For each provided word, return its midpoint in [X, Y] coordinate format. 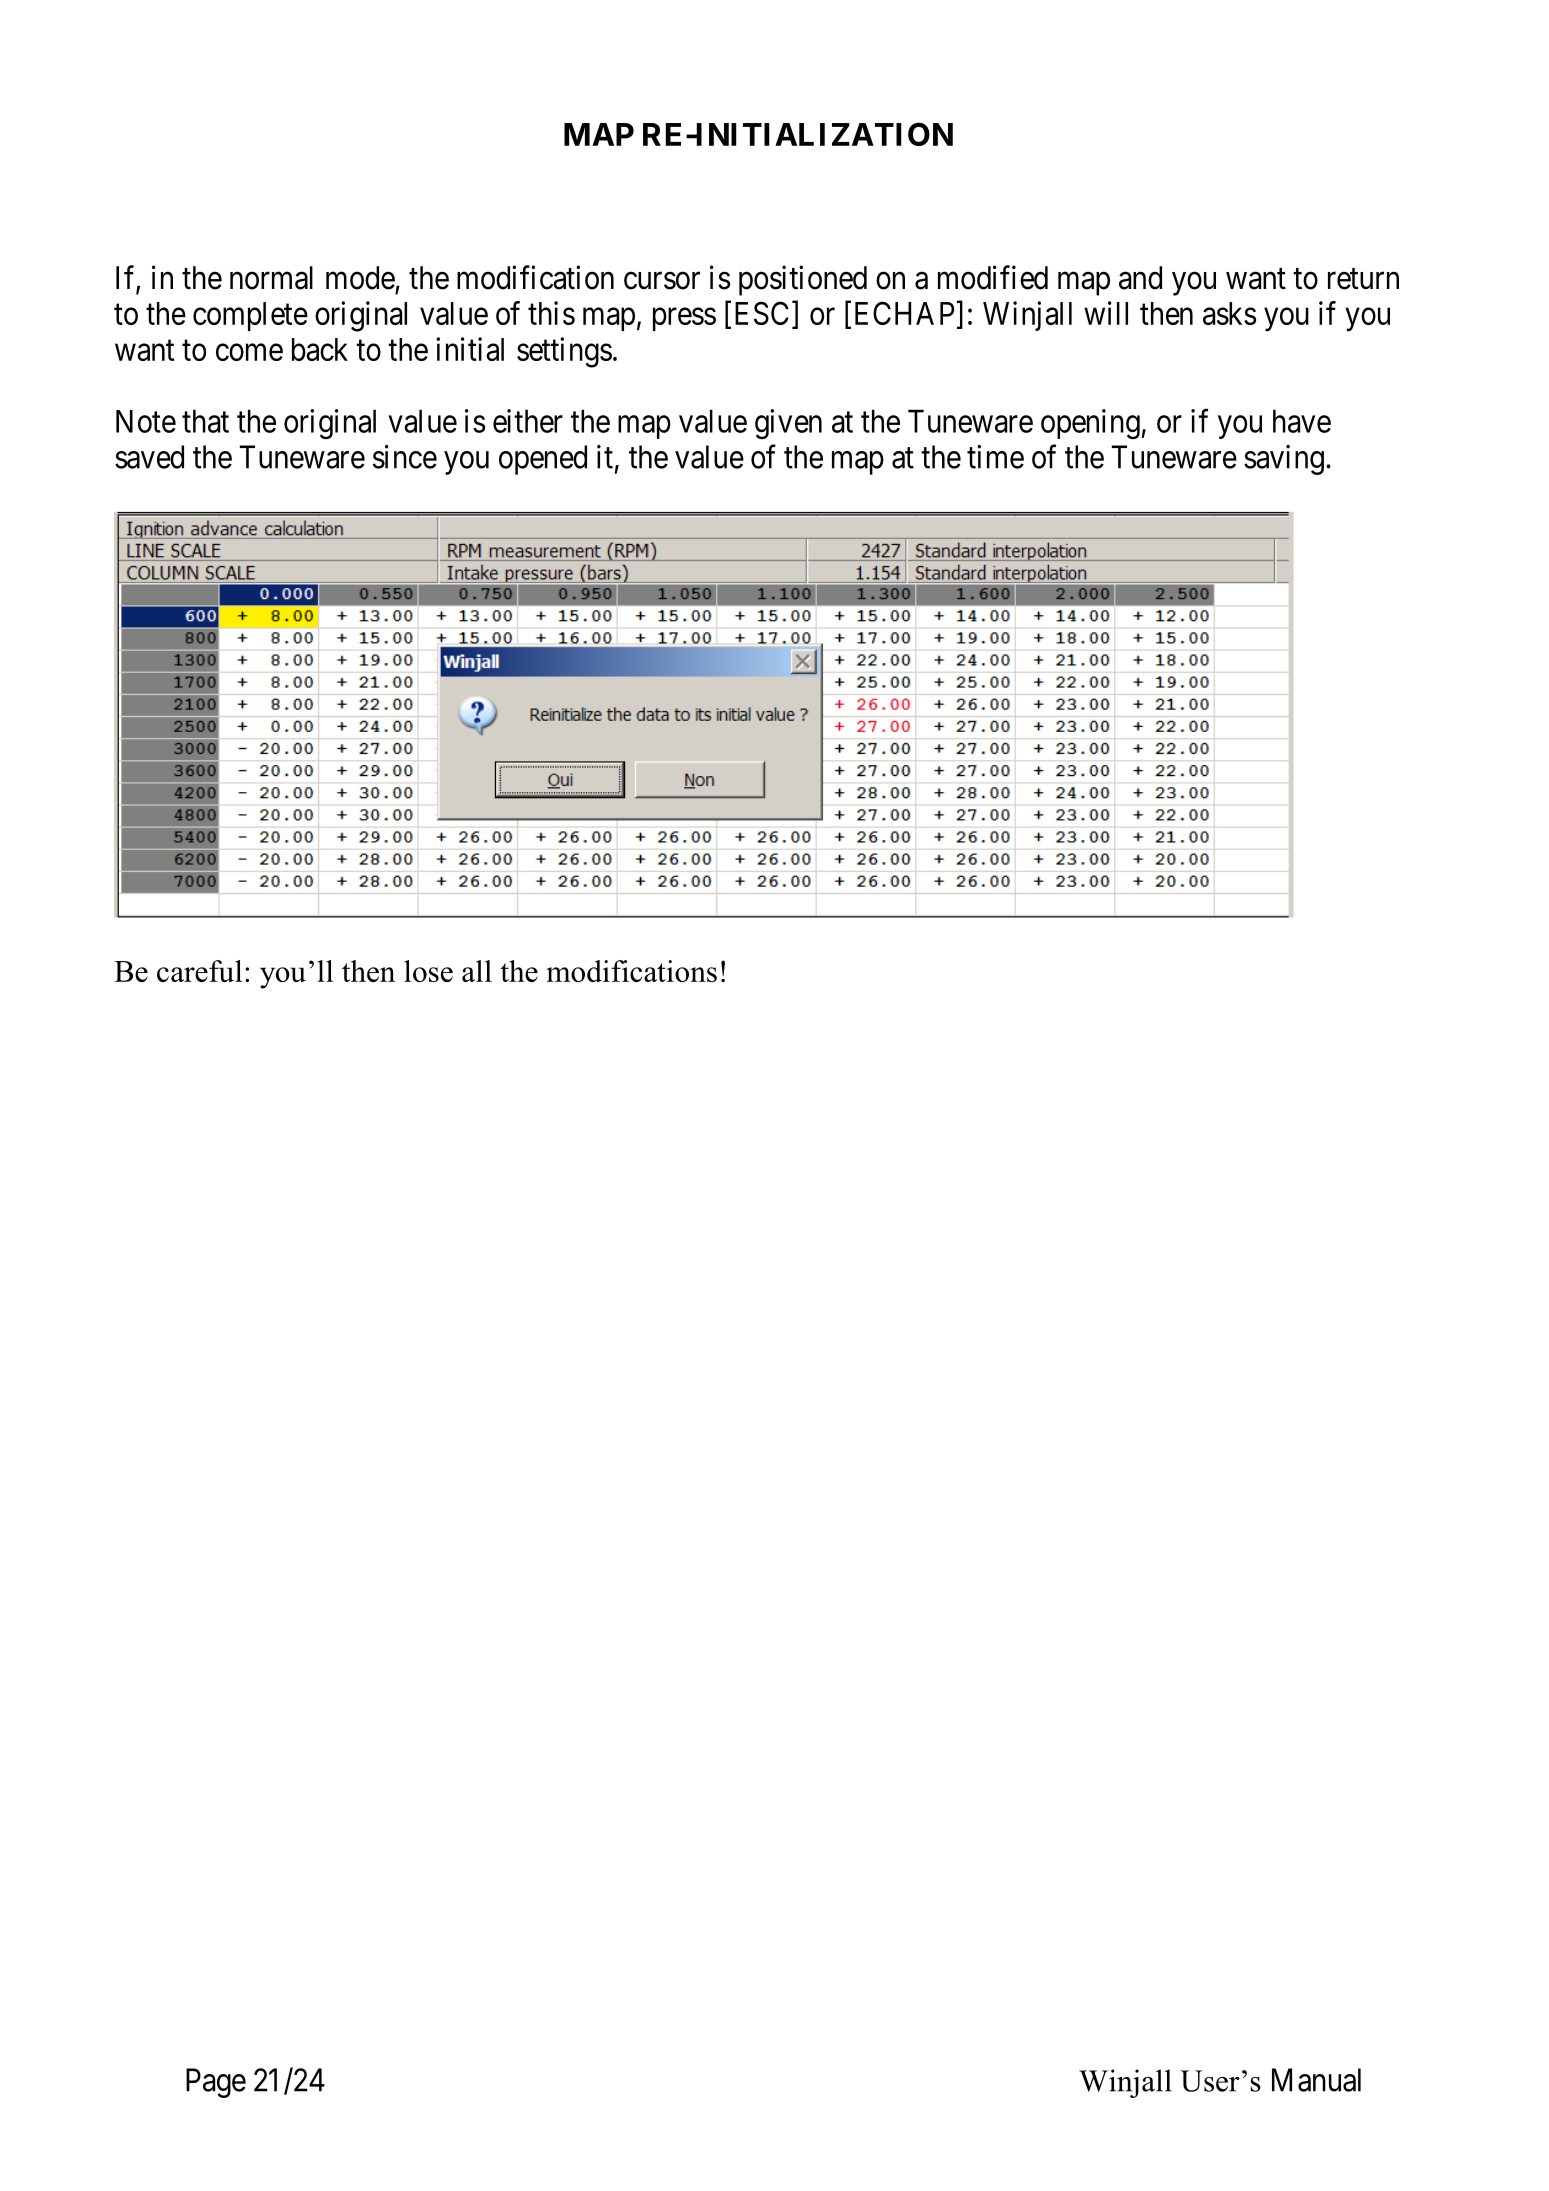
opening [1091, 424]
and [1140, 278]
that [205, 421]
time [995, 457]
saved [149, 457]
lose [428, 971]
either [528, 421]
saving [1284, 460]
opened [543, 460]
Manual [1316, 2080]
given [788, 424]
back [320, 349]
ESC [762, 313]
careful [199, 971]
